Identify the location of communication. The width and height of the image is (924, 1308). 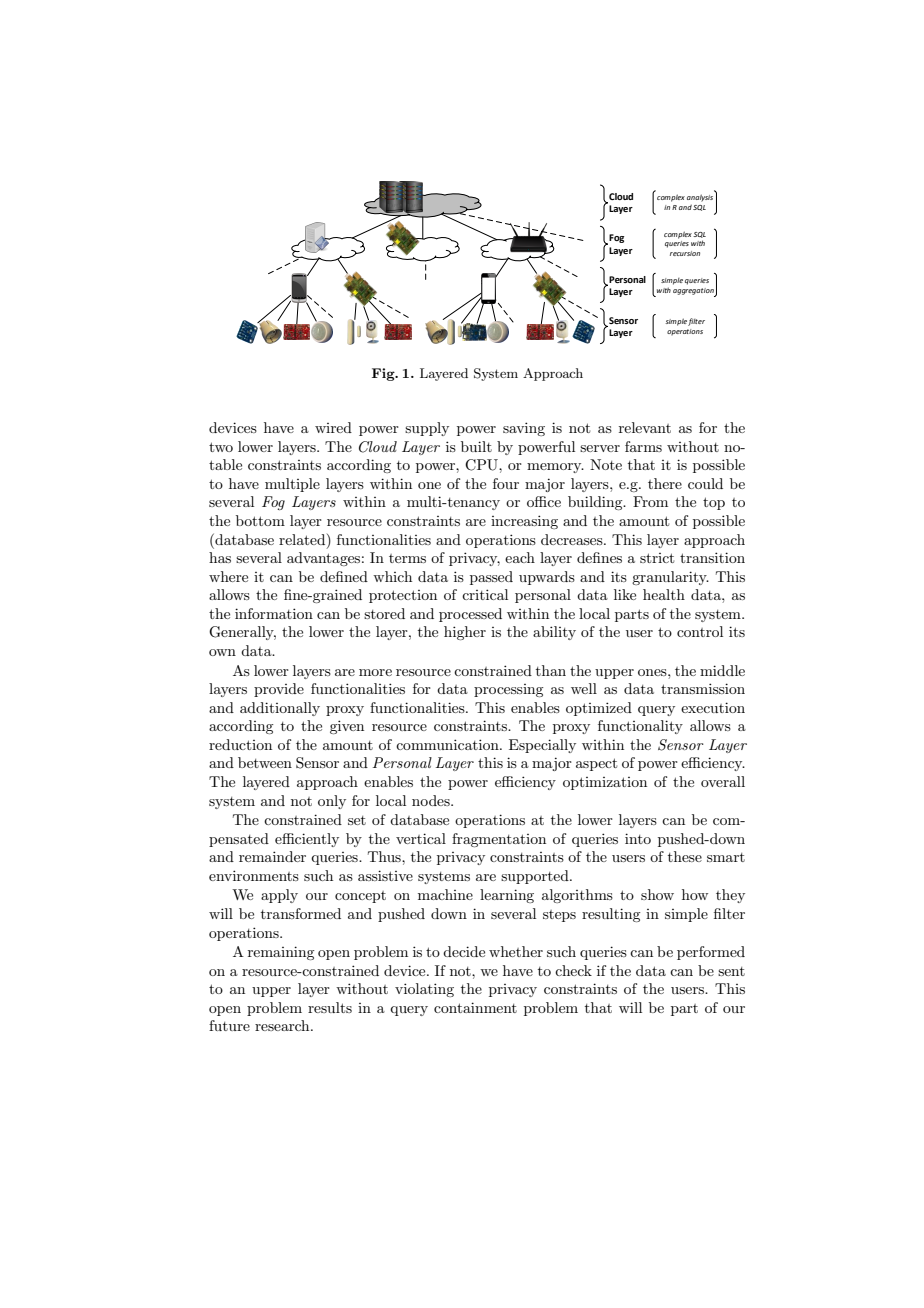
(448, 744).
